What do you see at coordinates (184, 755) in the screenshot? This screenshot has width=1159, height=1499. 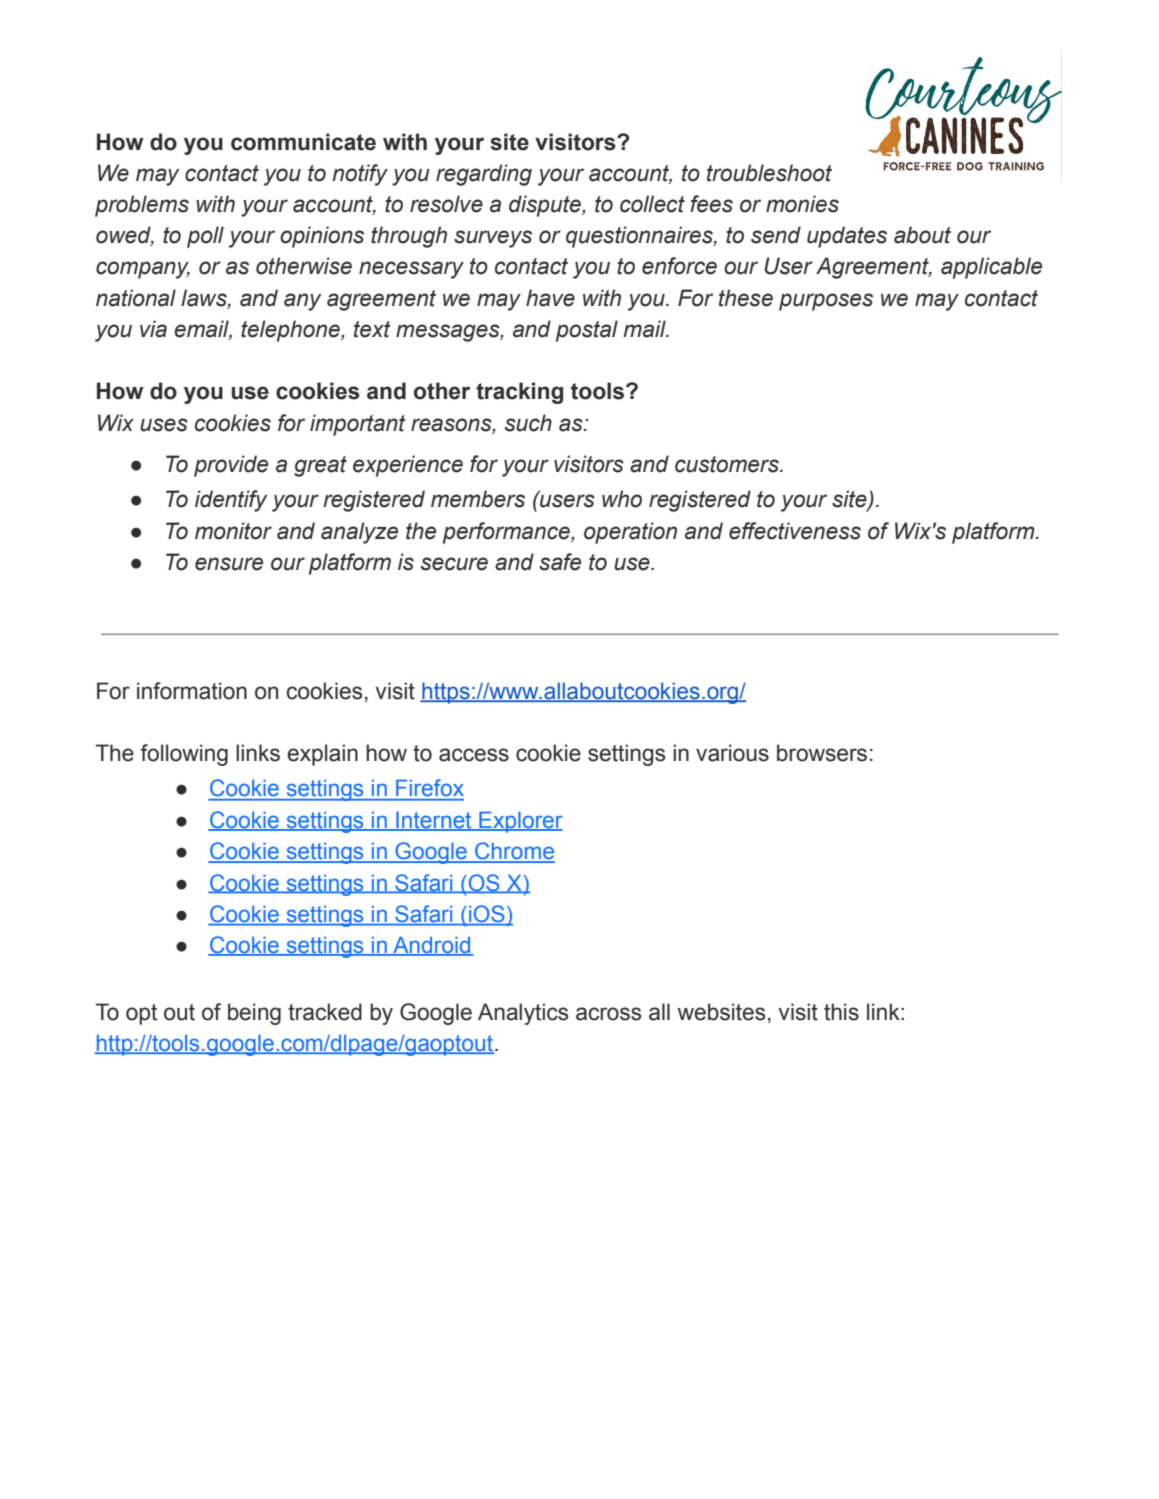 I see `following` at bounding box center [184, 755].
